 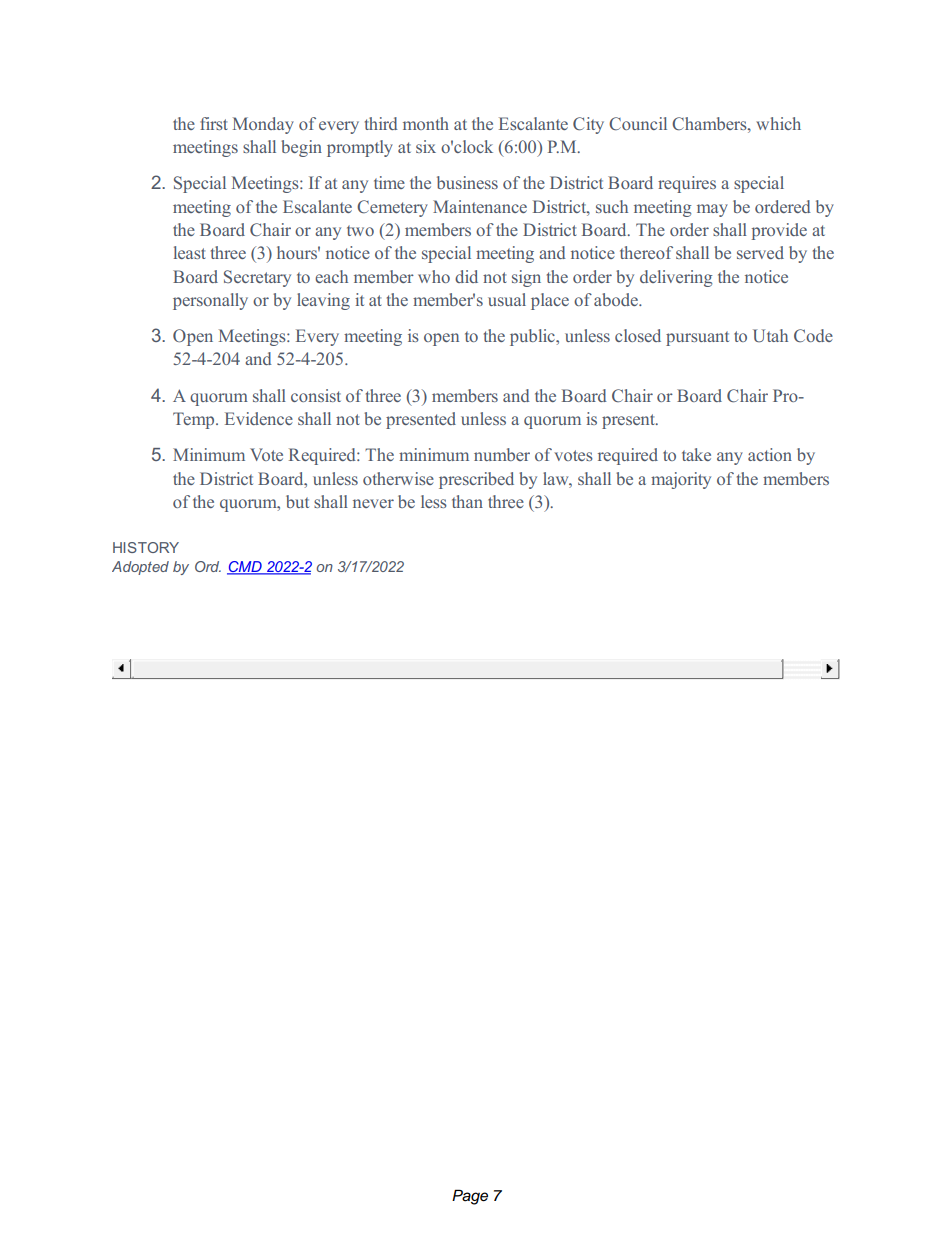 I want to click on business, so click(x=467, y=182).
